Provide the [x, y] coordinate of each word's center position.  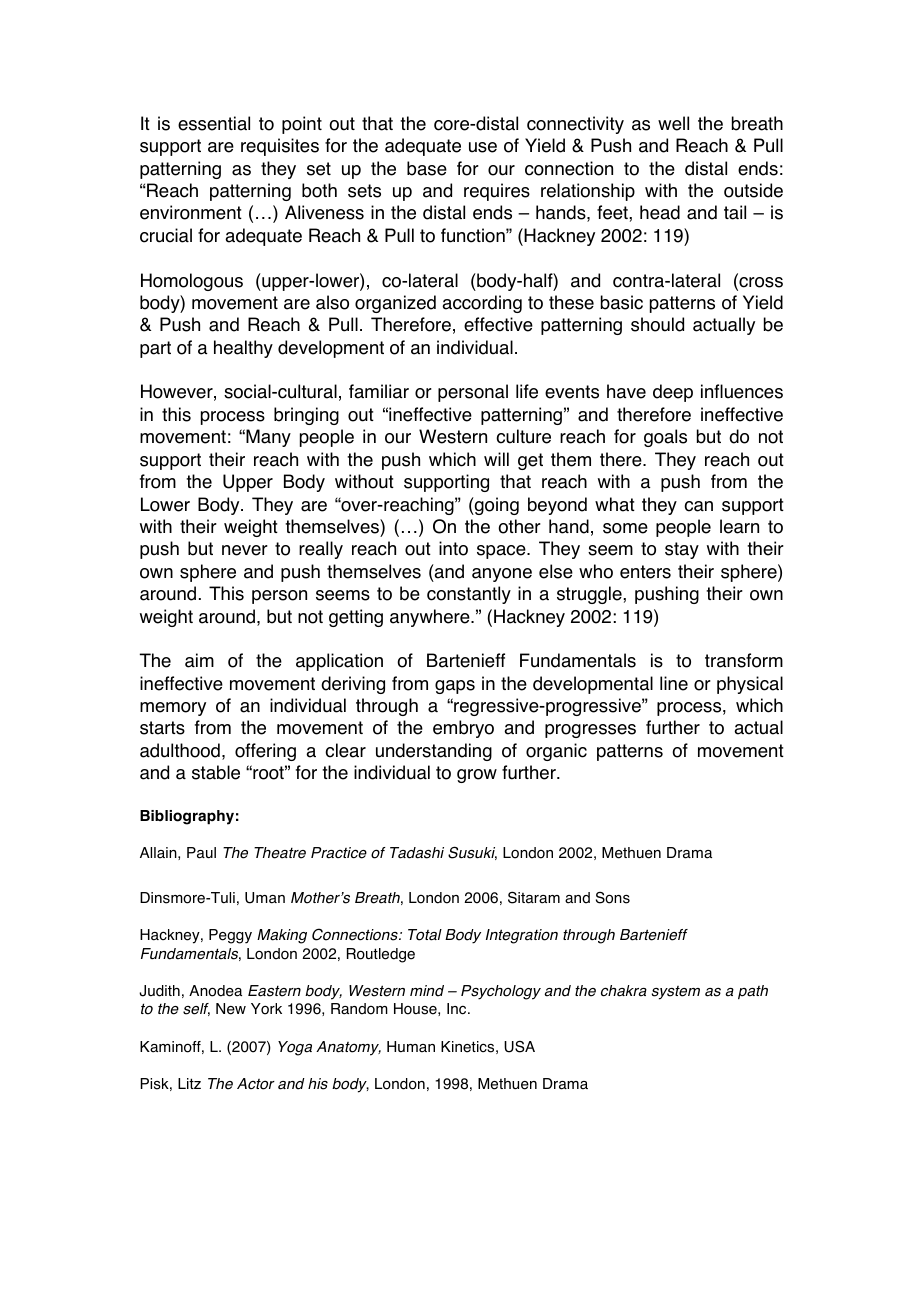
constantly [469, 595]
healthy [243, 349]
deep [673, 393]
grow [477, 776]
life [527, 391]
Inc [458, 1009]
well [673, 123]
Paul [201, 853]
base [427, 168]
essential [214, 123]
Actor [256, 1084]
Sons [613, 898]
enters [645, 572]
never [245, 550]
